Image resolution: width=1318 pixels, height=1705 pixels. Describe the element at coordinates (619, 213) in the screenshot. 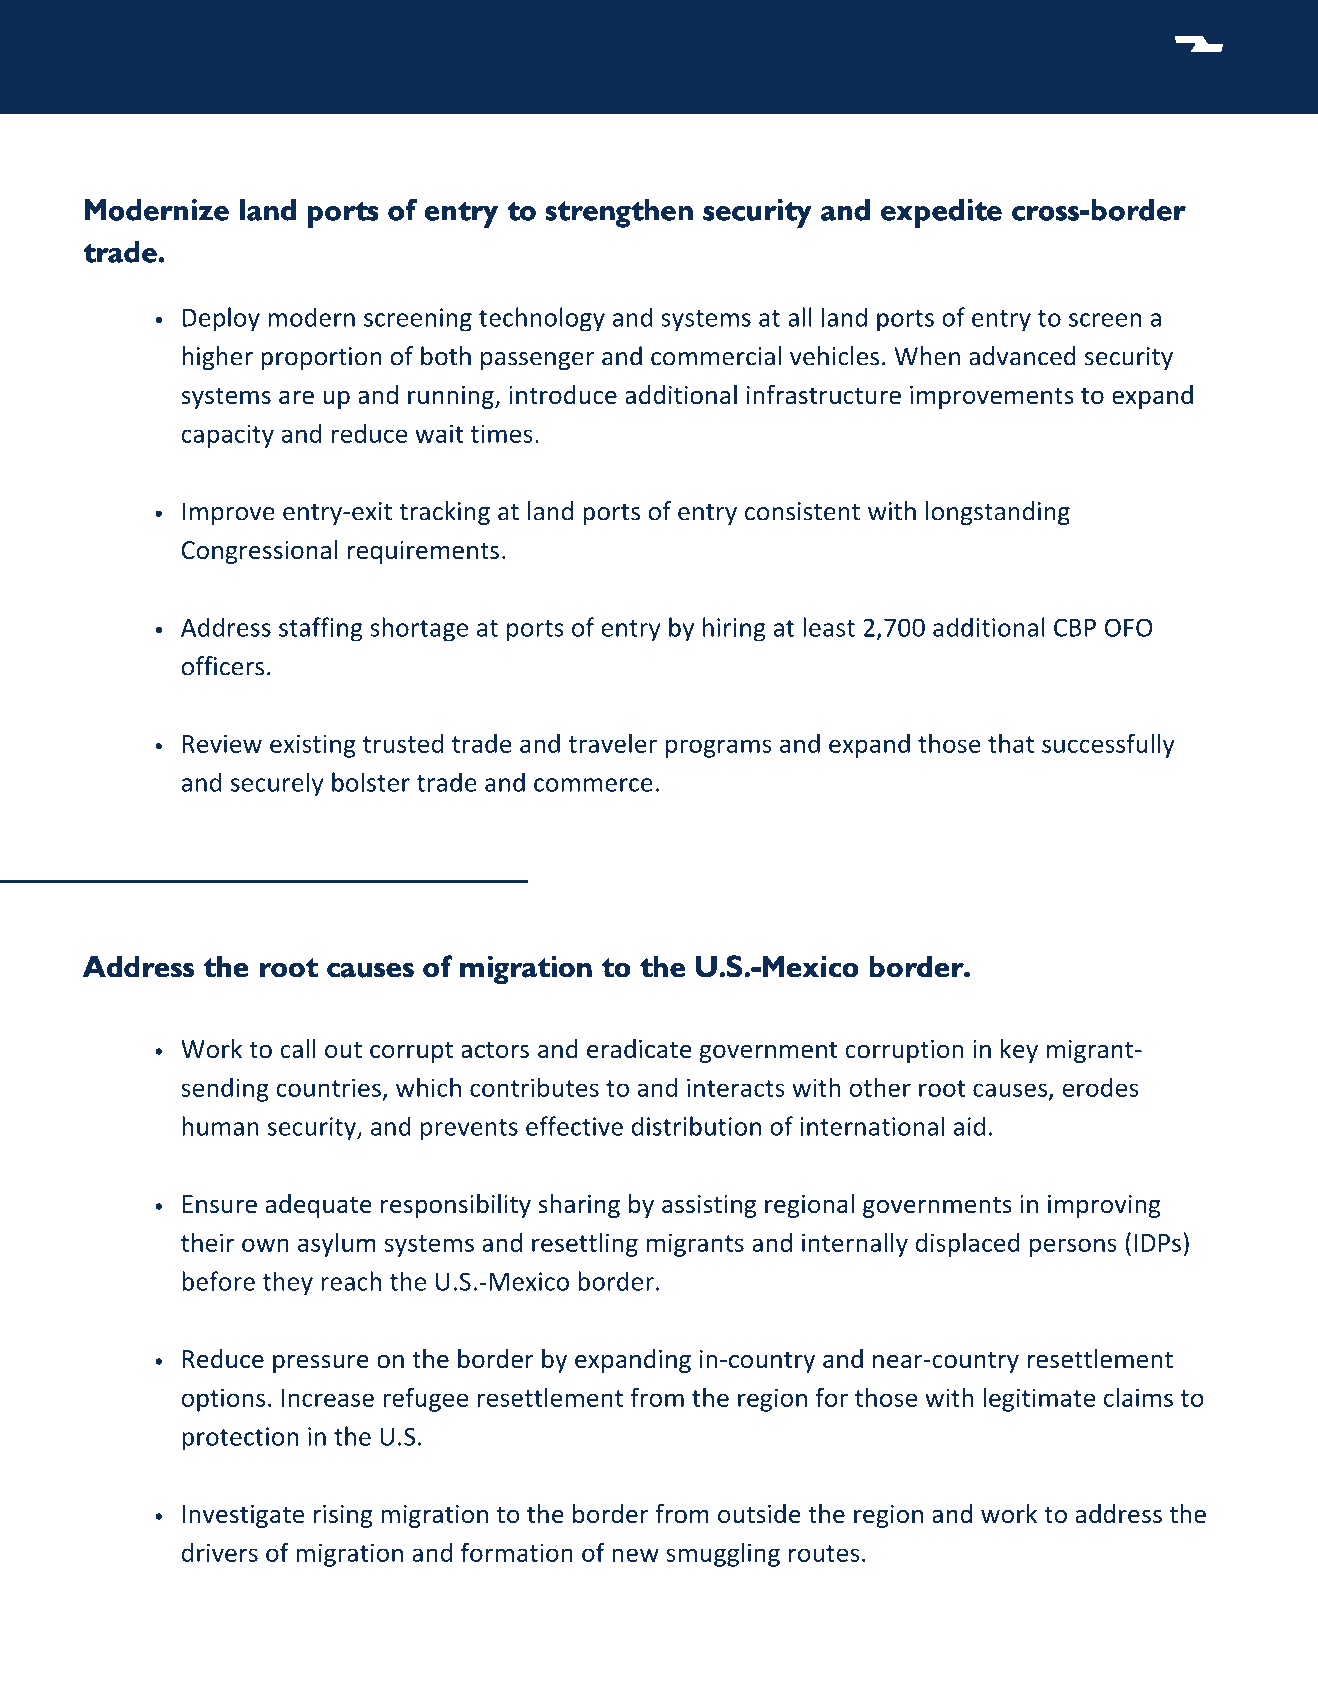

I see `strengthen` at that location.
